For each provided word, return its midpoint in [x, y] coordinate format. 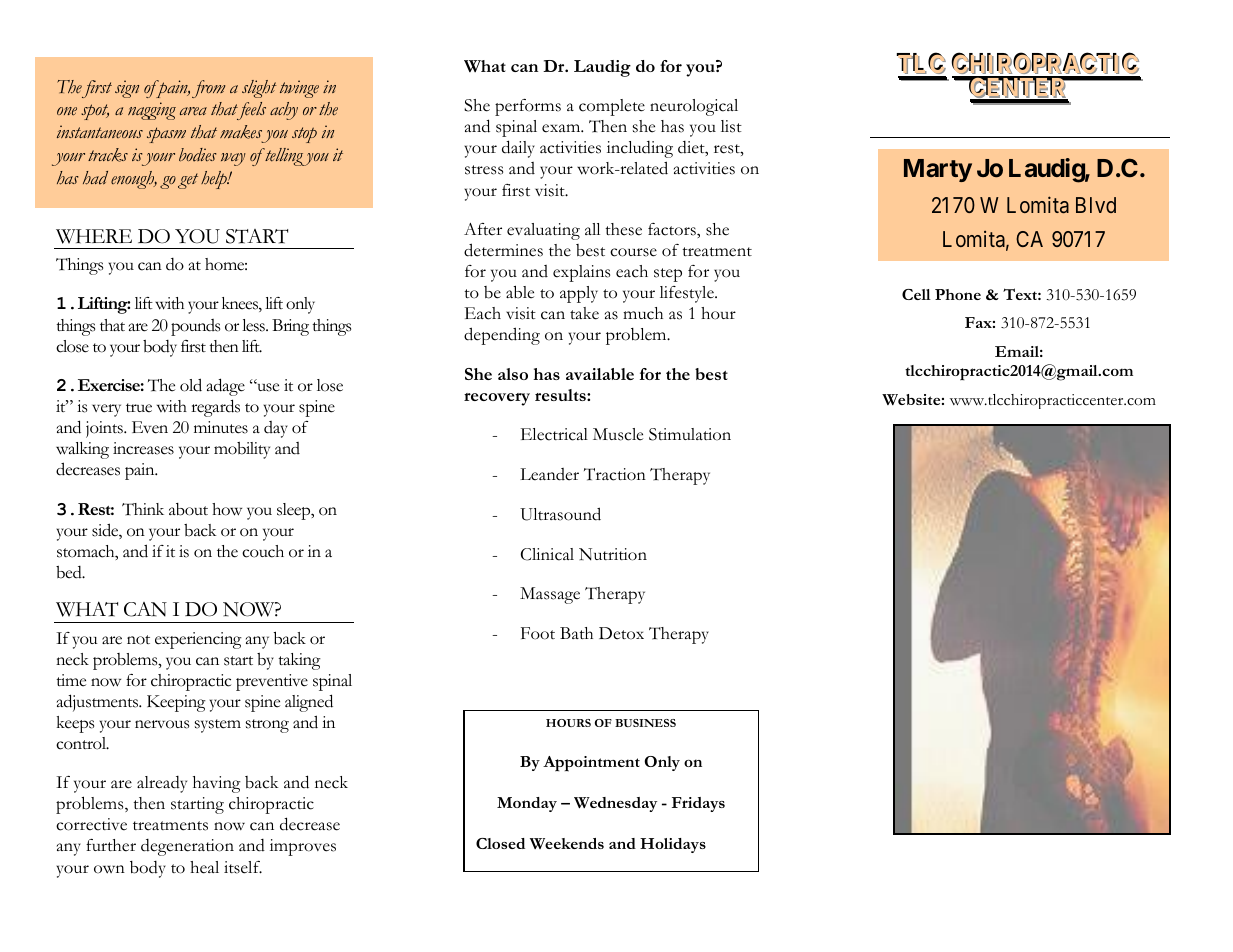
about [188, 509]
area [193, 111]
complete [612, 107]
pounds [195, 327]
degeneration [187, 847]
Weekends [567, 843]
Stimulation [690, 434]
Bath [576, 633]
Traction [615, 474]
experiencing [198, 640]
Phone [958, 294]
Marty [938, 170]
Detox [621, 633]
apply [579, 294]
